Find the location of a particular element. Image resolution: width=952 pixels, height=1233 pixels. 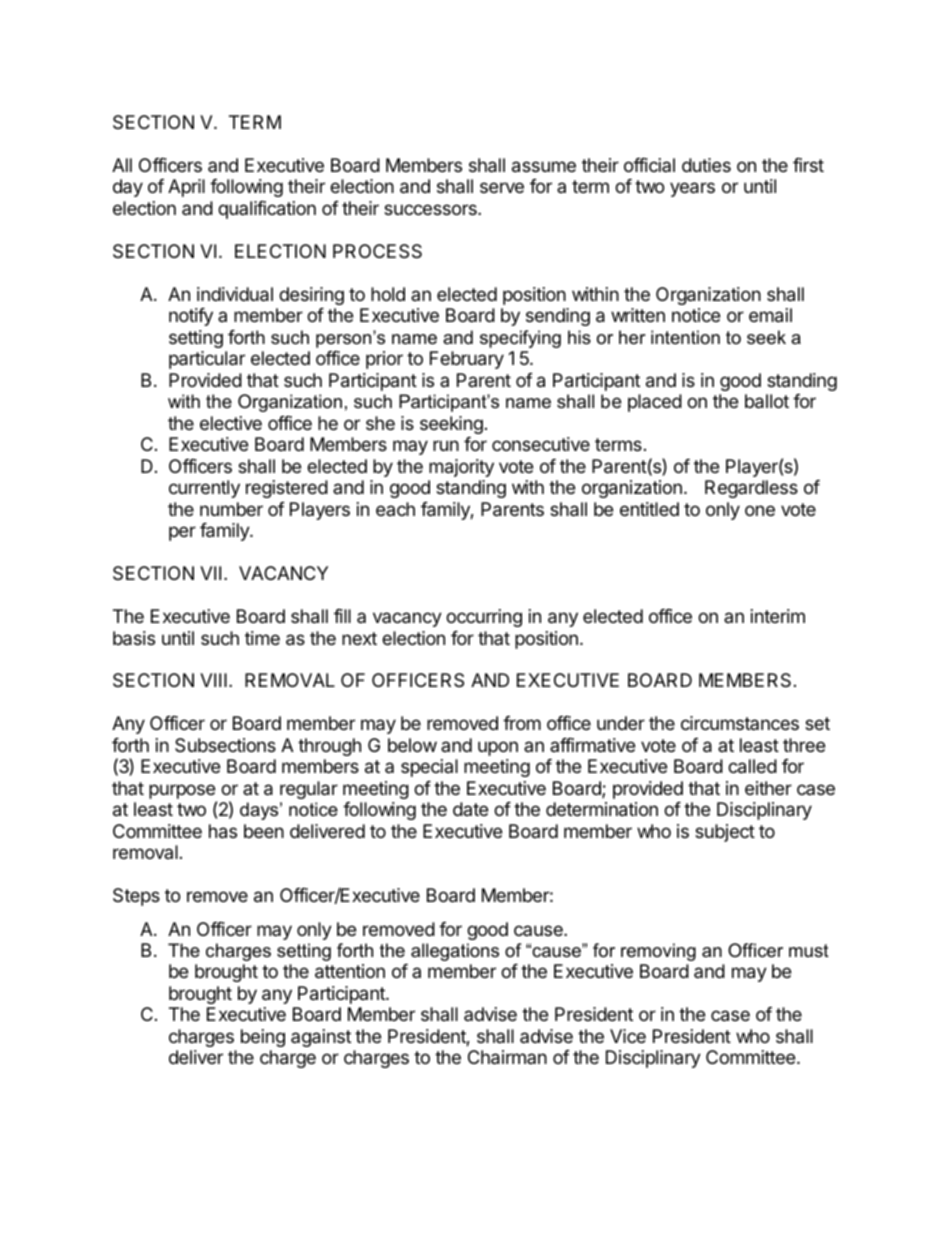

Chairman is located at coordinates (507, 1057).
